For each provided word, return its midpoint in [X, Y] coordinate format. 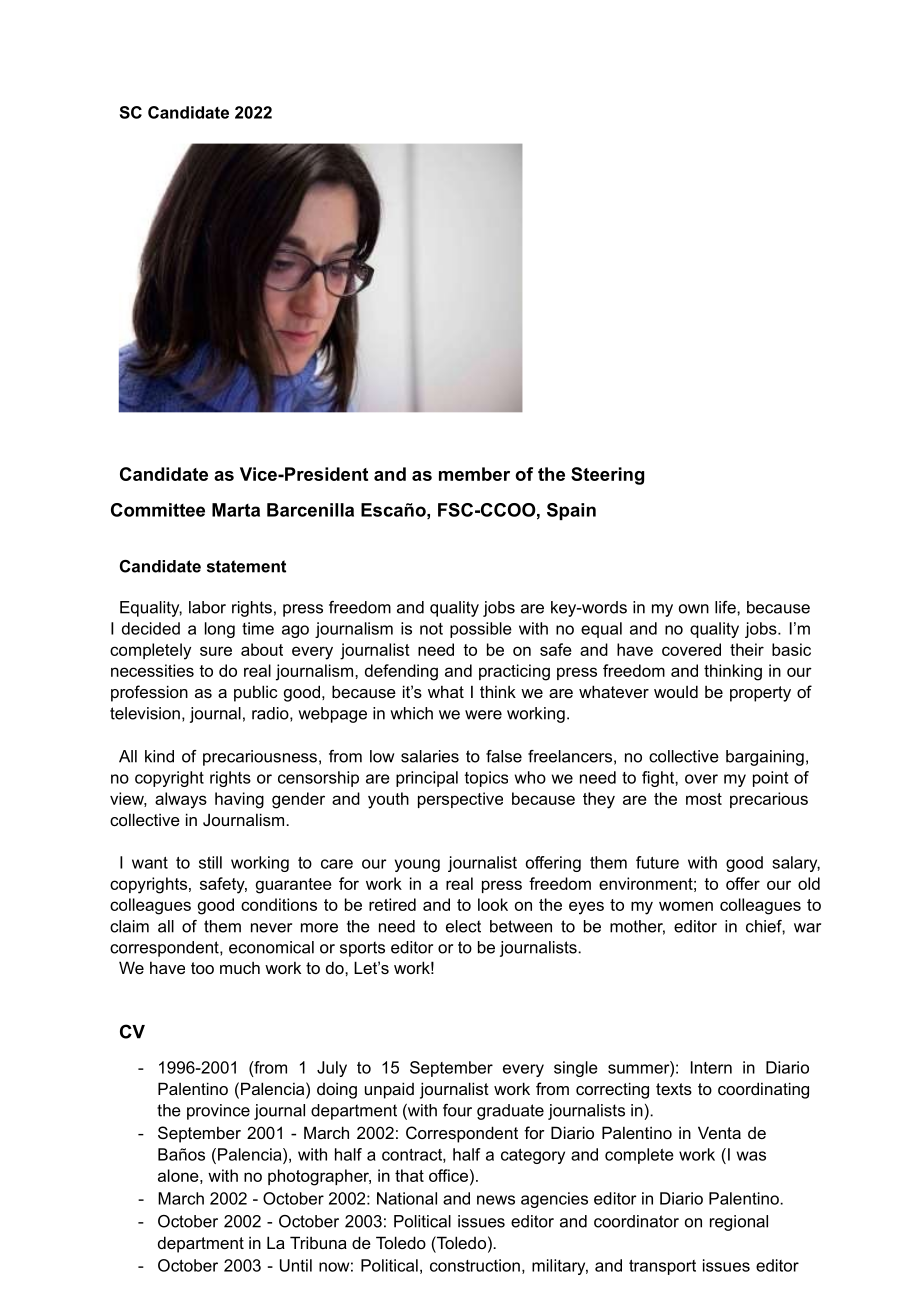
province [218, 1112]
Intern [711, 1067]
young [417, 865]
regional [739, 1223]
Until [296, 1265]
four [457, 1110]
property [760, 694]
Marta [236, 510]
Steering [607, 476]
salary [796, 864]
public [255, 693]
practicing [514, 672]
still [210, 862]
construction [475, 1265]
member [474, 474]
